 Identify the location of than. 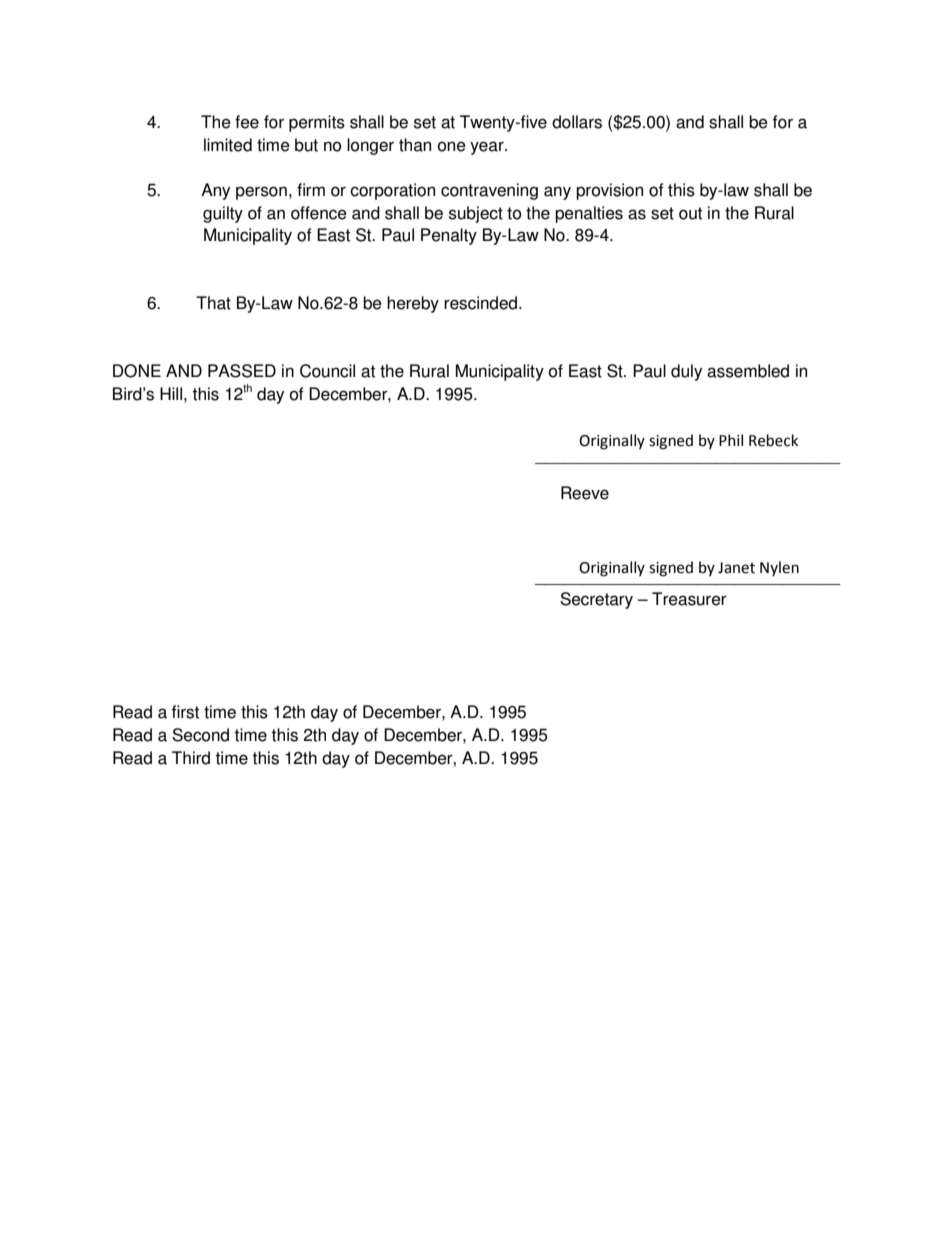
(415, 145).
